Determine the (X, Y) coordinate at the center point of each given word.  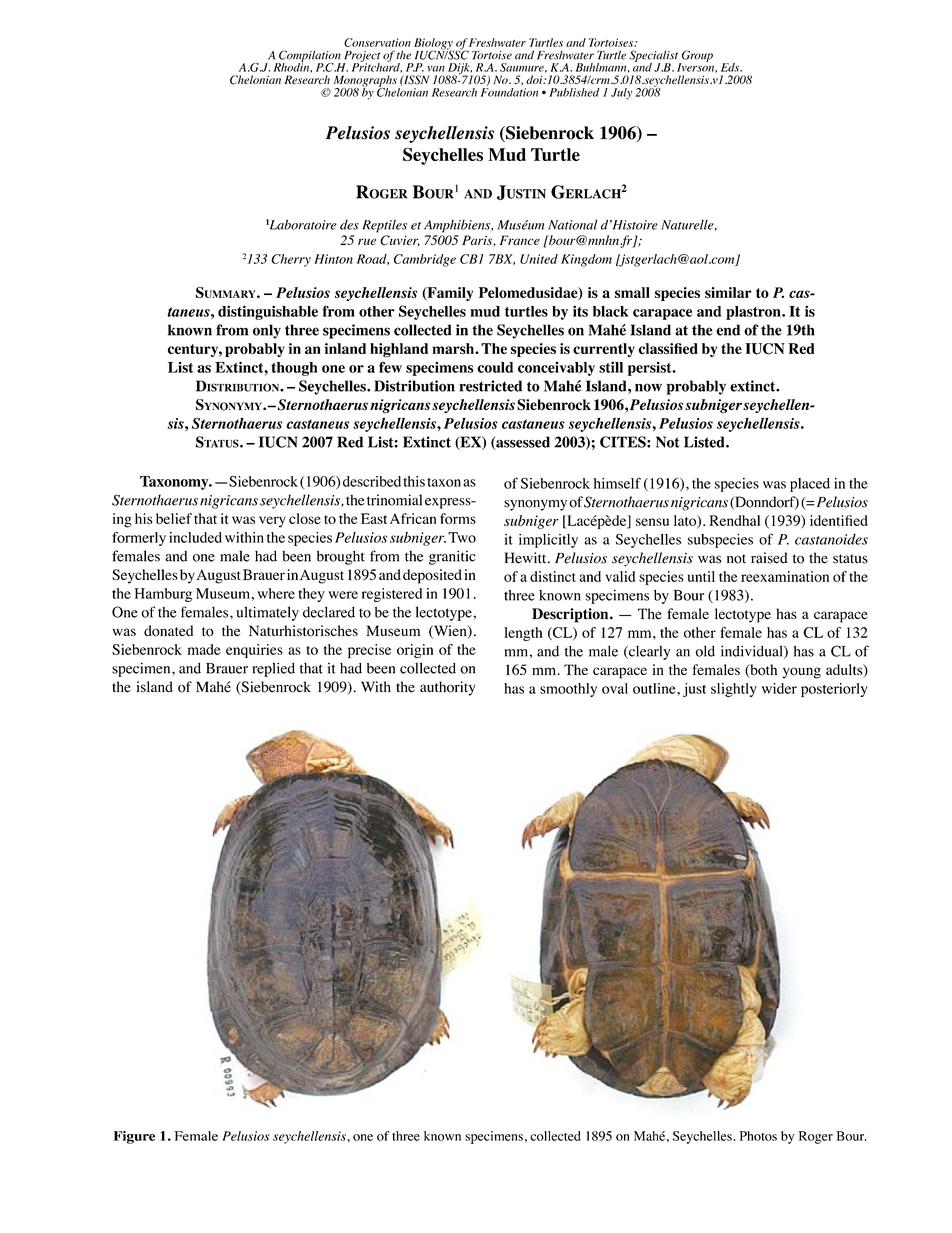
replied (273, 669)
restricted (491, 386)
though (294, 369)
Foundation (509, 91)
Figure (134, 1137)
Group (696, 57)
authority (448, 688)
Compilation (309, 57)
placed (810, 485)
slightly (734, 690)
